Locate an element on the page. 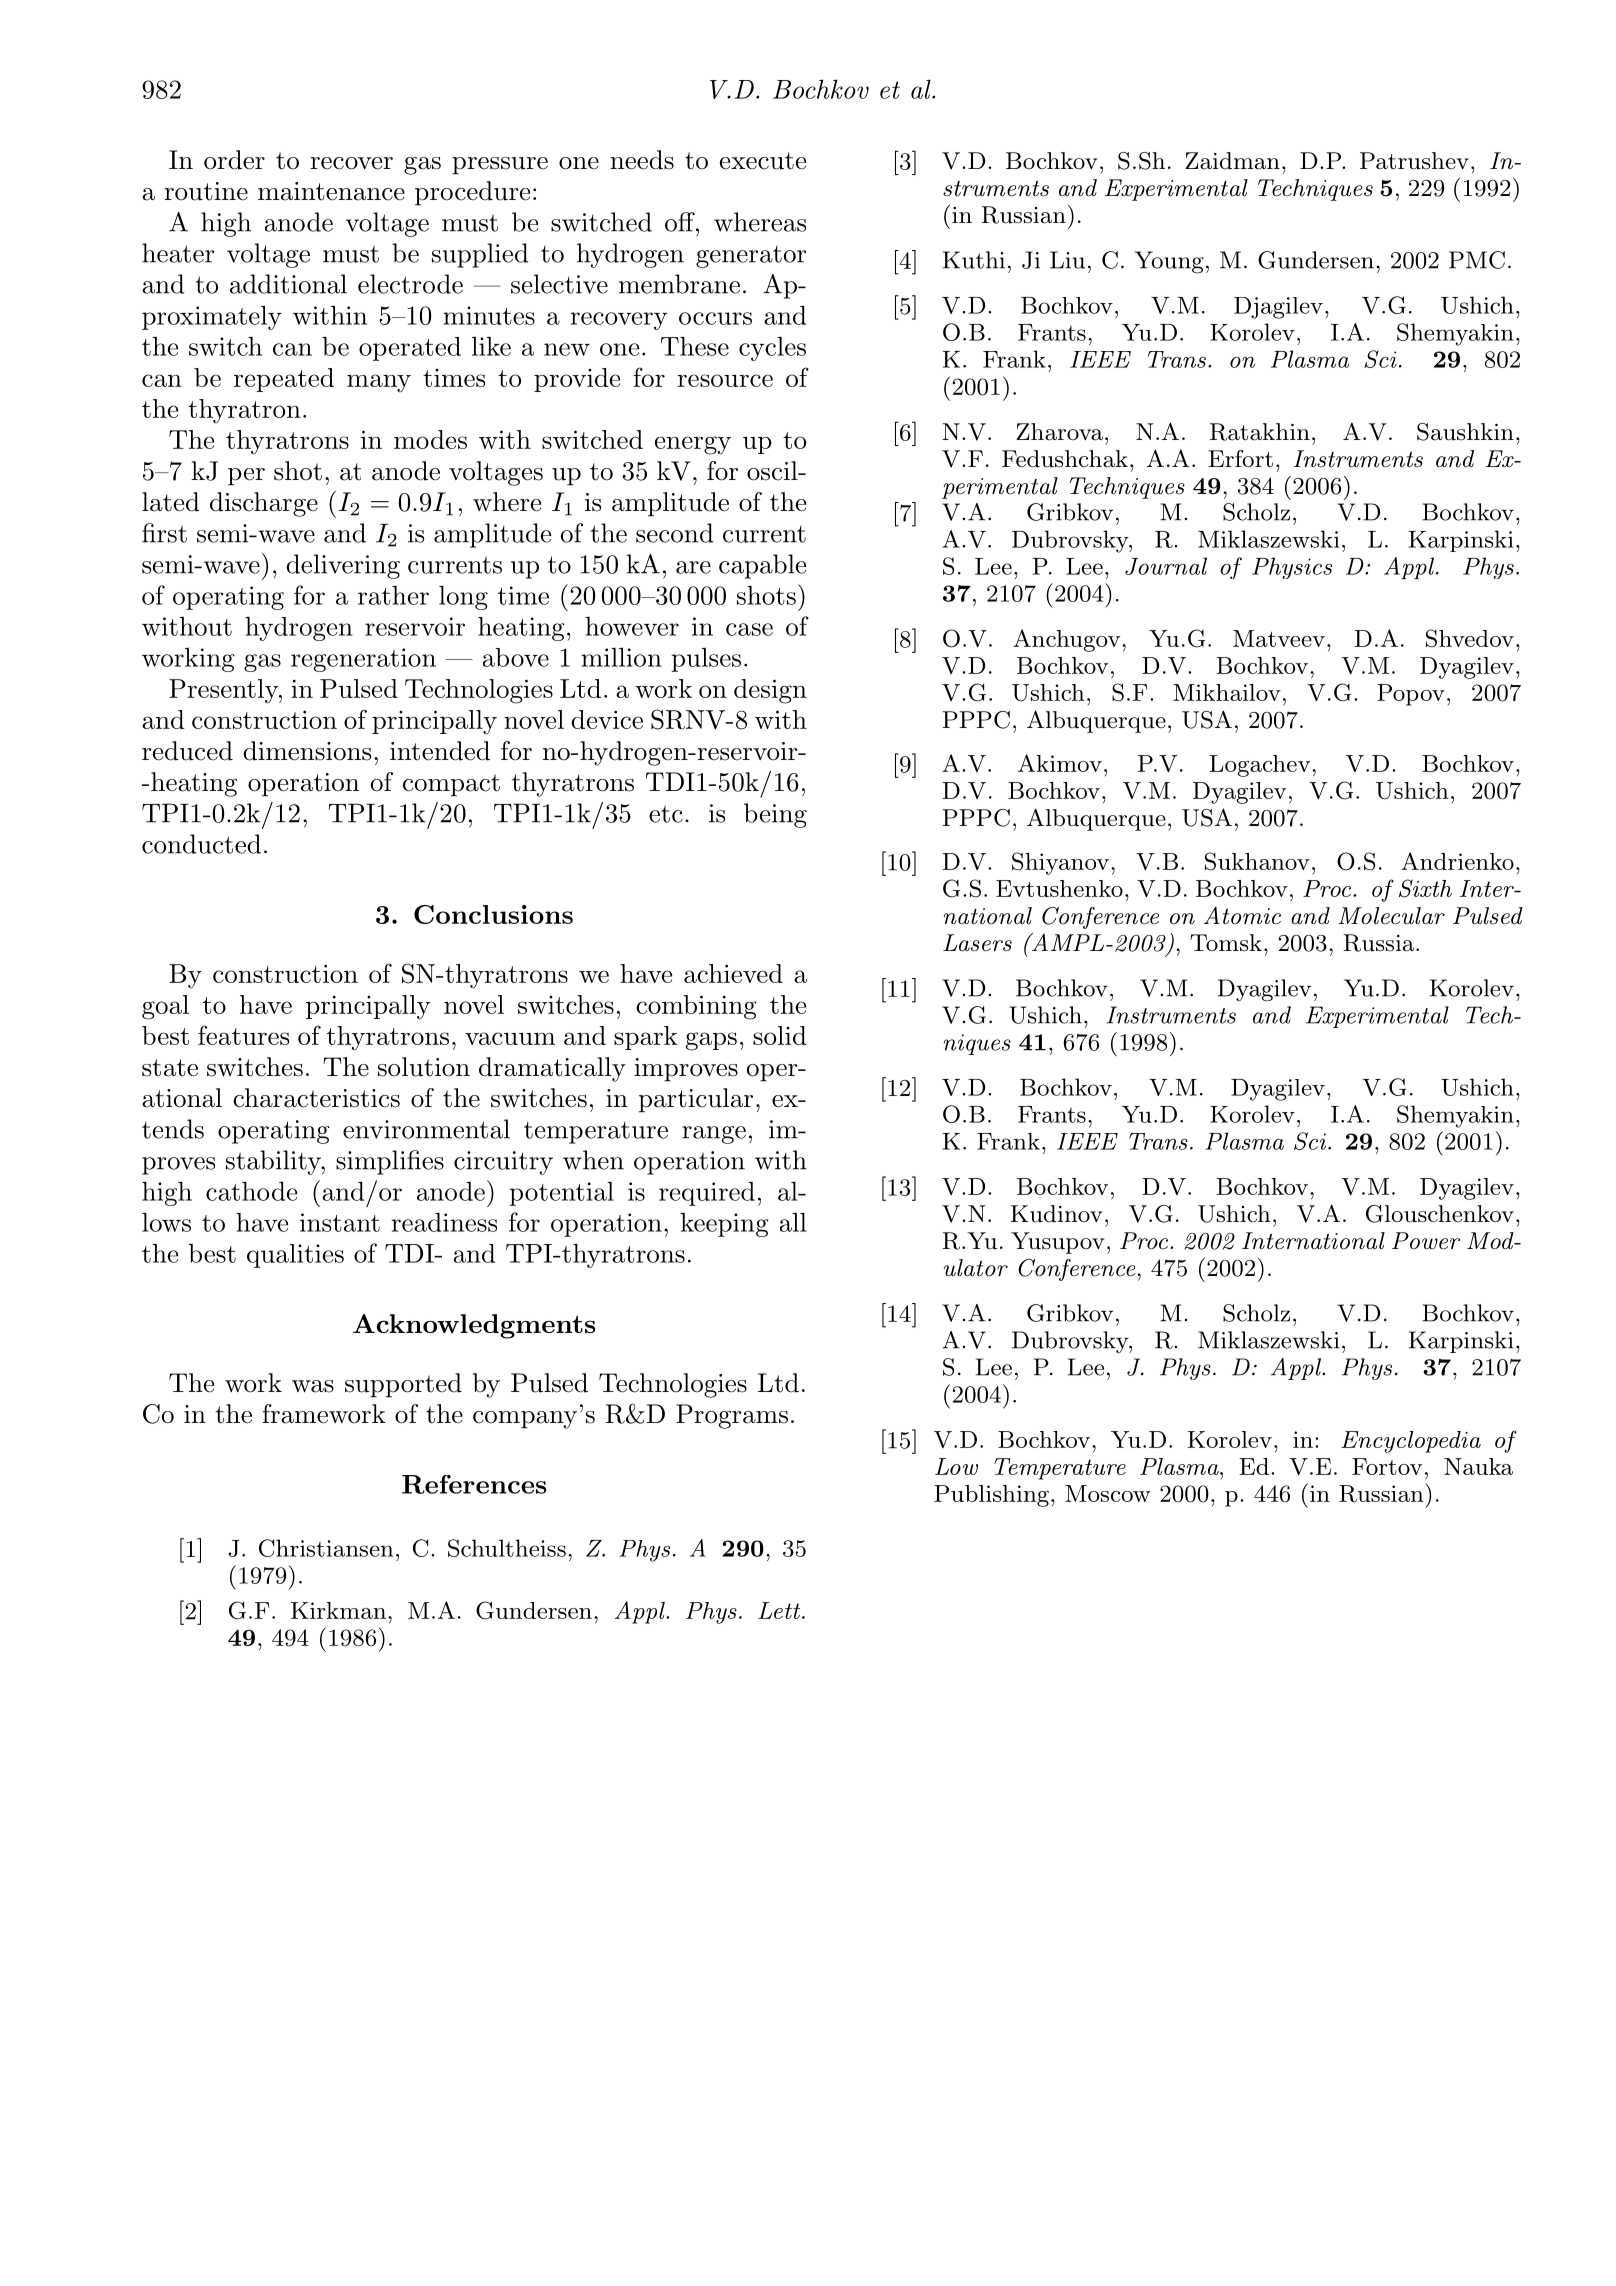 Image resolution: width=1616 pixels, height=2286 pixels. conducted is located at coordinates (201, 844).
